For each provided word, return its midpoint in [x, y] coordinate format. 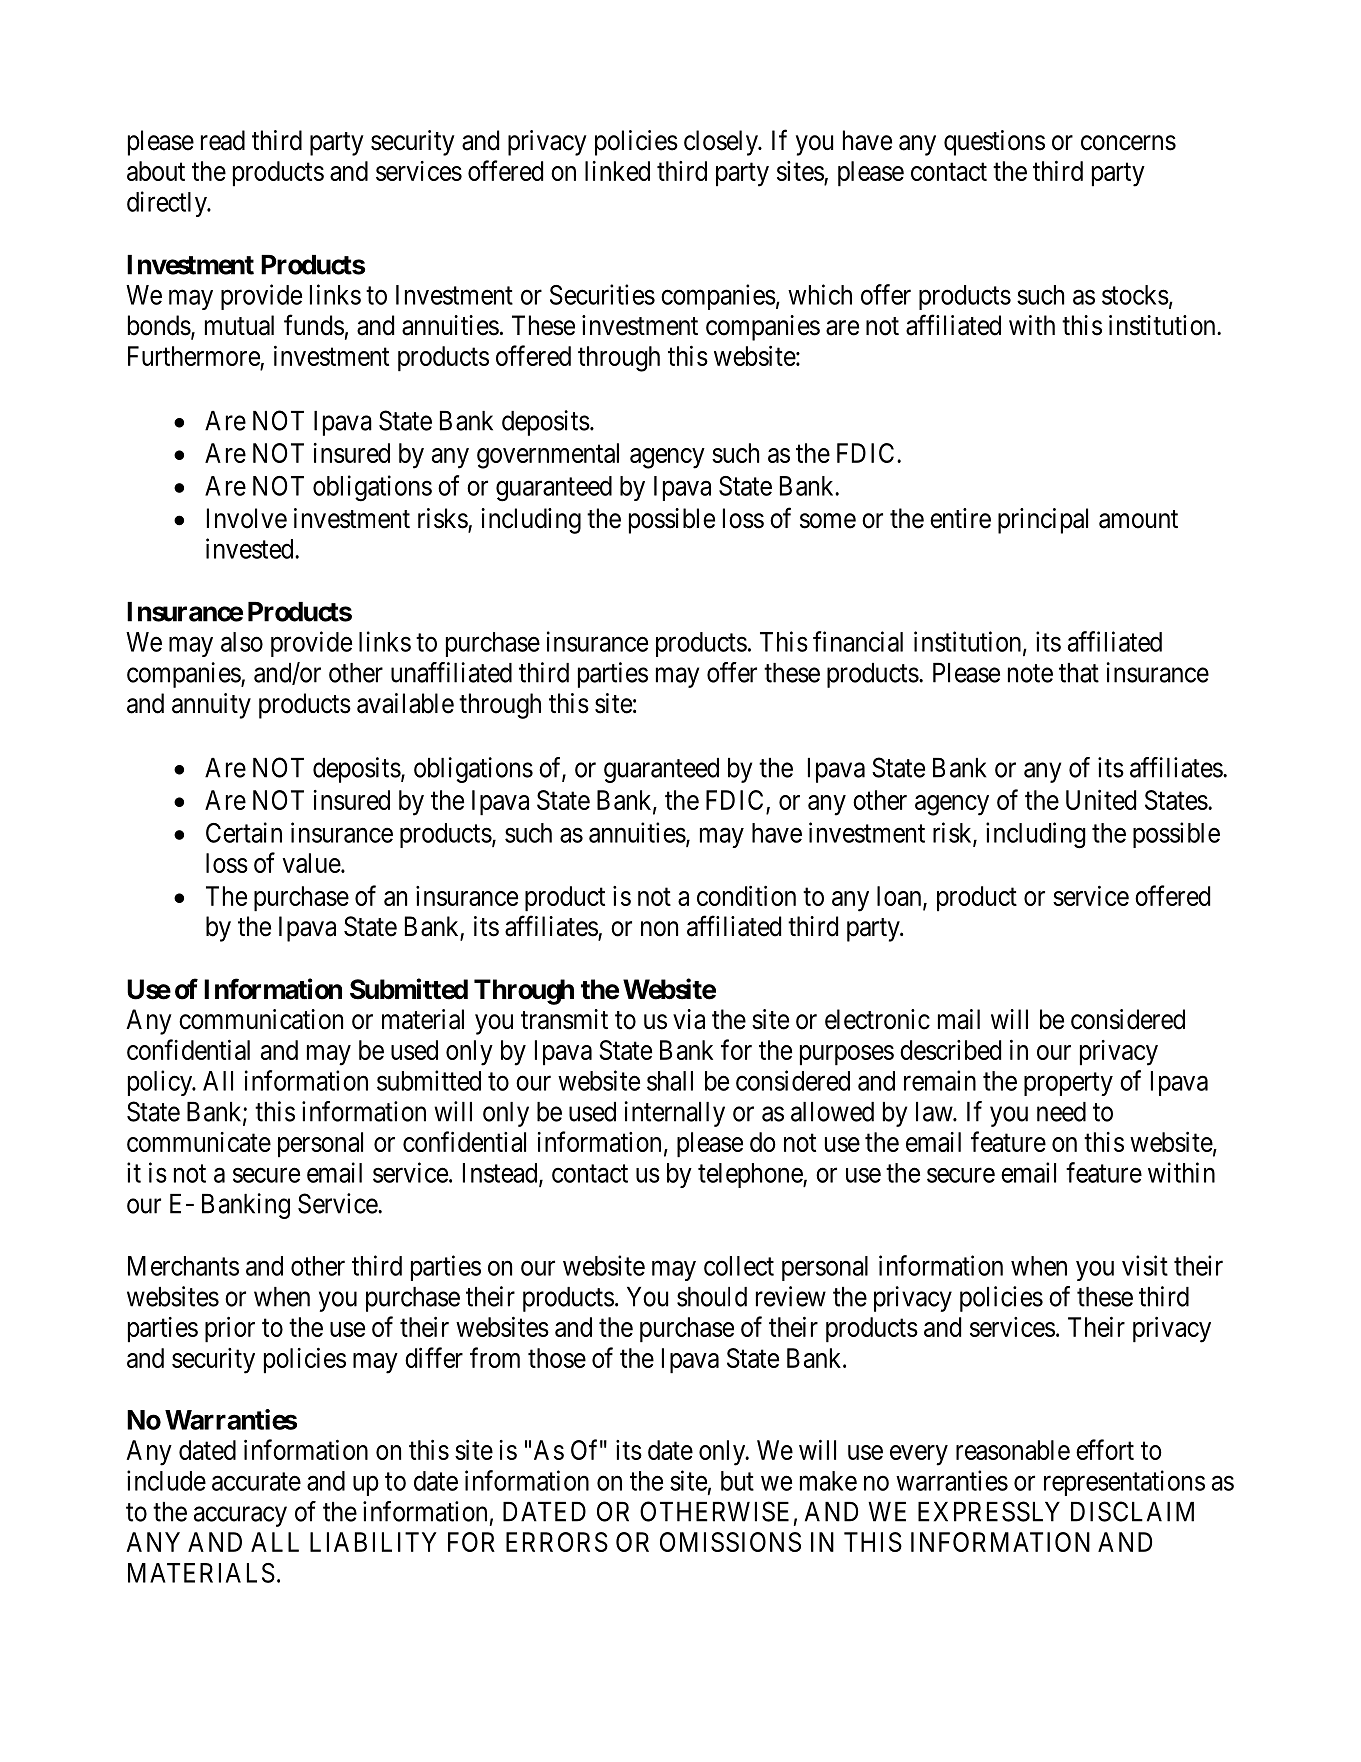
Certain [244, 832]
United [1101, 799]
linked [617, 171]
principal [1043, 521]
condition [746, 895]
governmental [548, 456]
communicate [199, 1142]
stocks [1135, 295]
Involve [247, 518]
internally [674, 1114]
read [223, 140]
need [1061, 1112]
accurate [256, 1482]
